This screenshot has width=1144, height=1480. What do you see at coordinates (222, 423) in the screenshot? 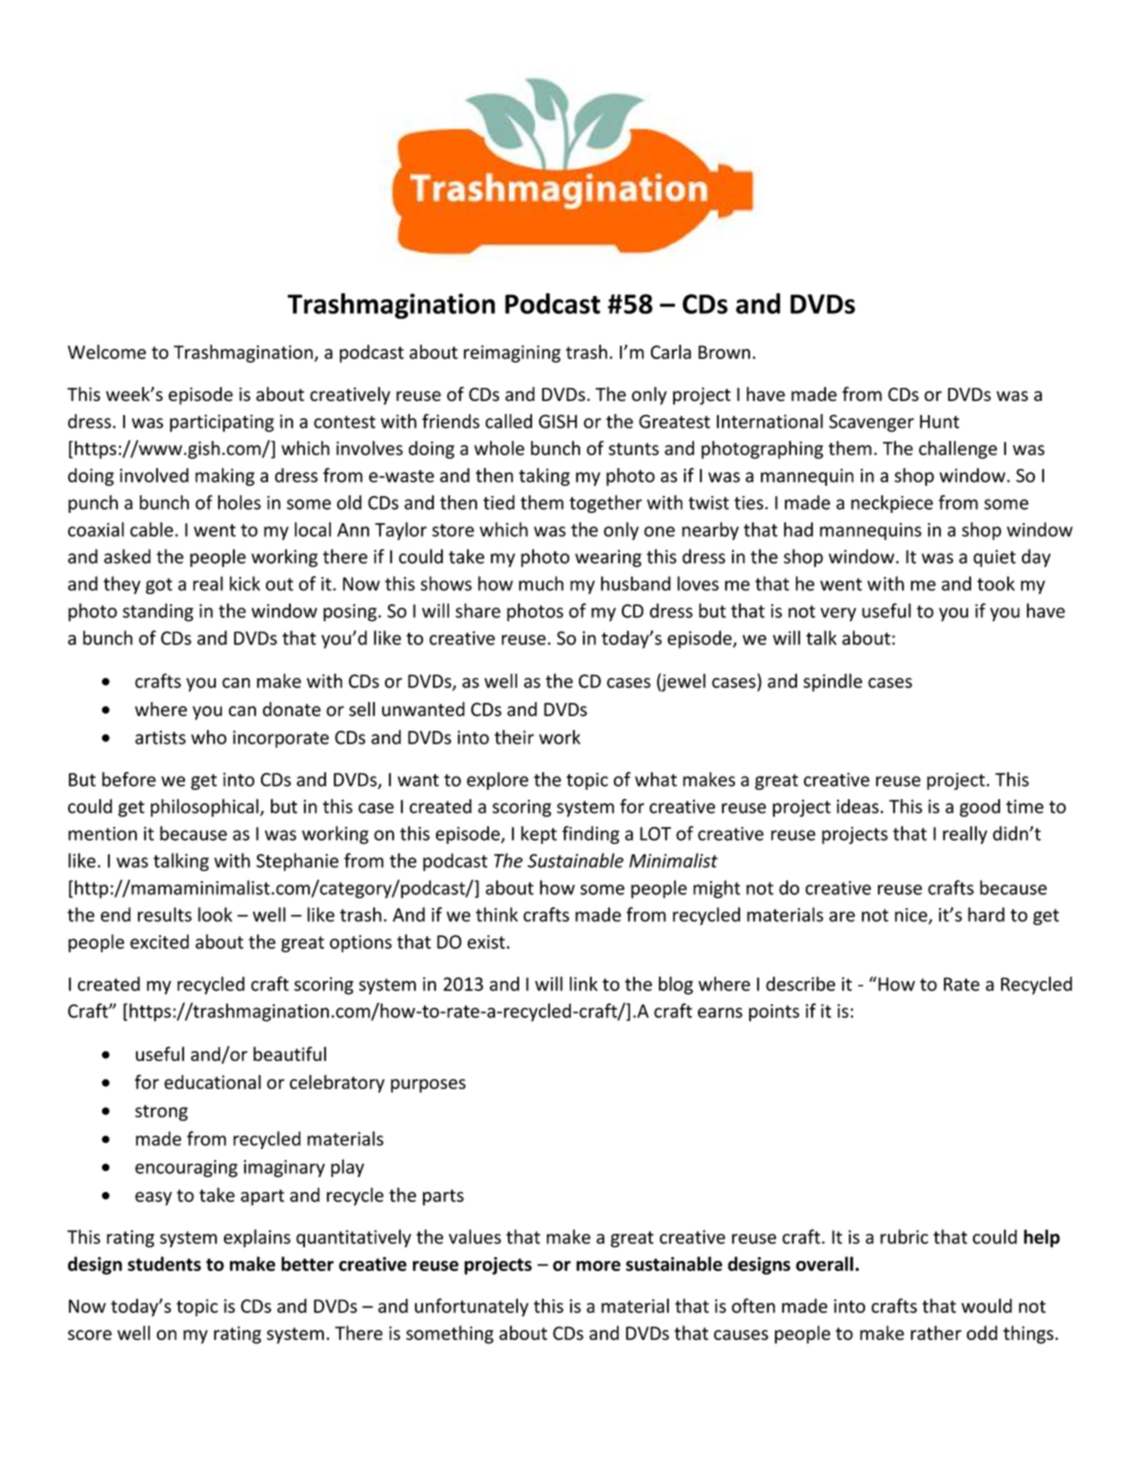
I see `participating` at bounding box center [222, 423].
